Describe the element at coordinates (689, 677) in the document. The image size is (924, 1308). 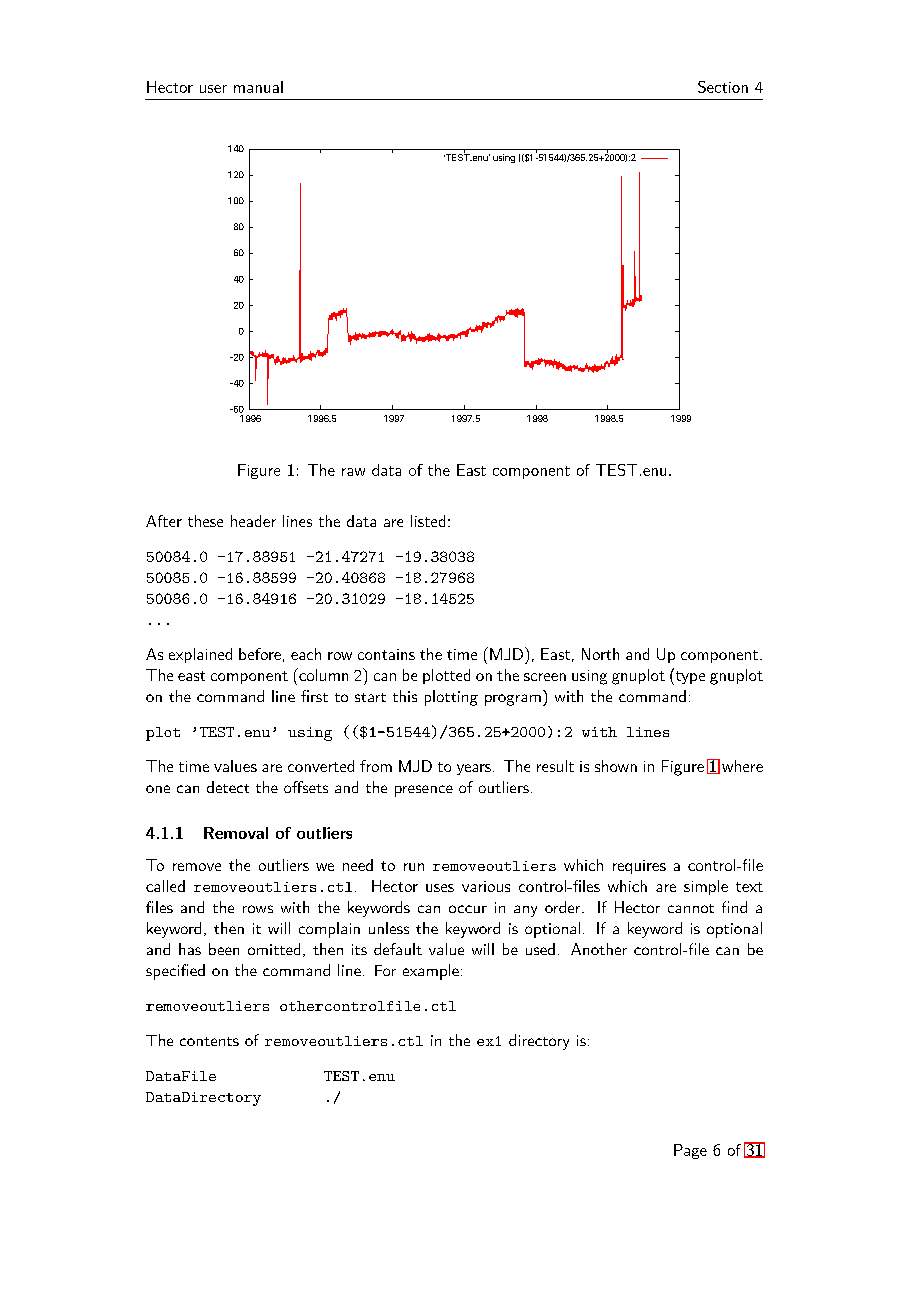
I see `type` at that location.
